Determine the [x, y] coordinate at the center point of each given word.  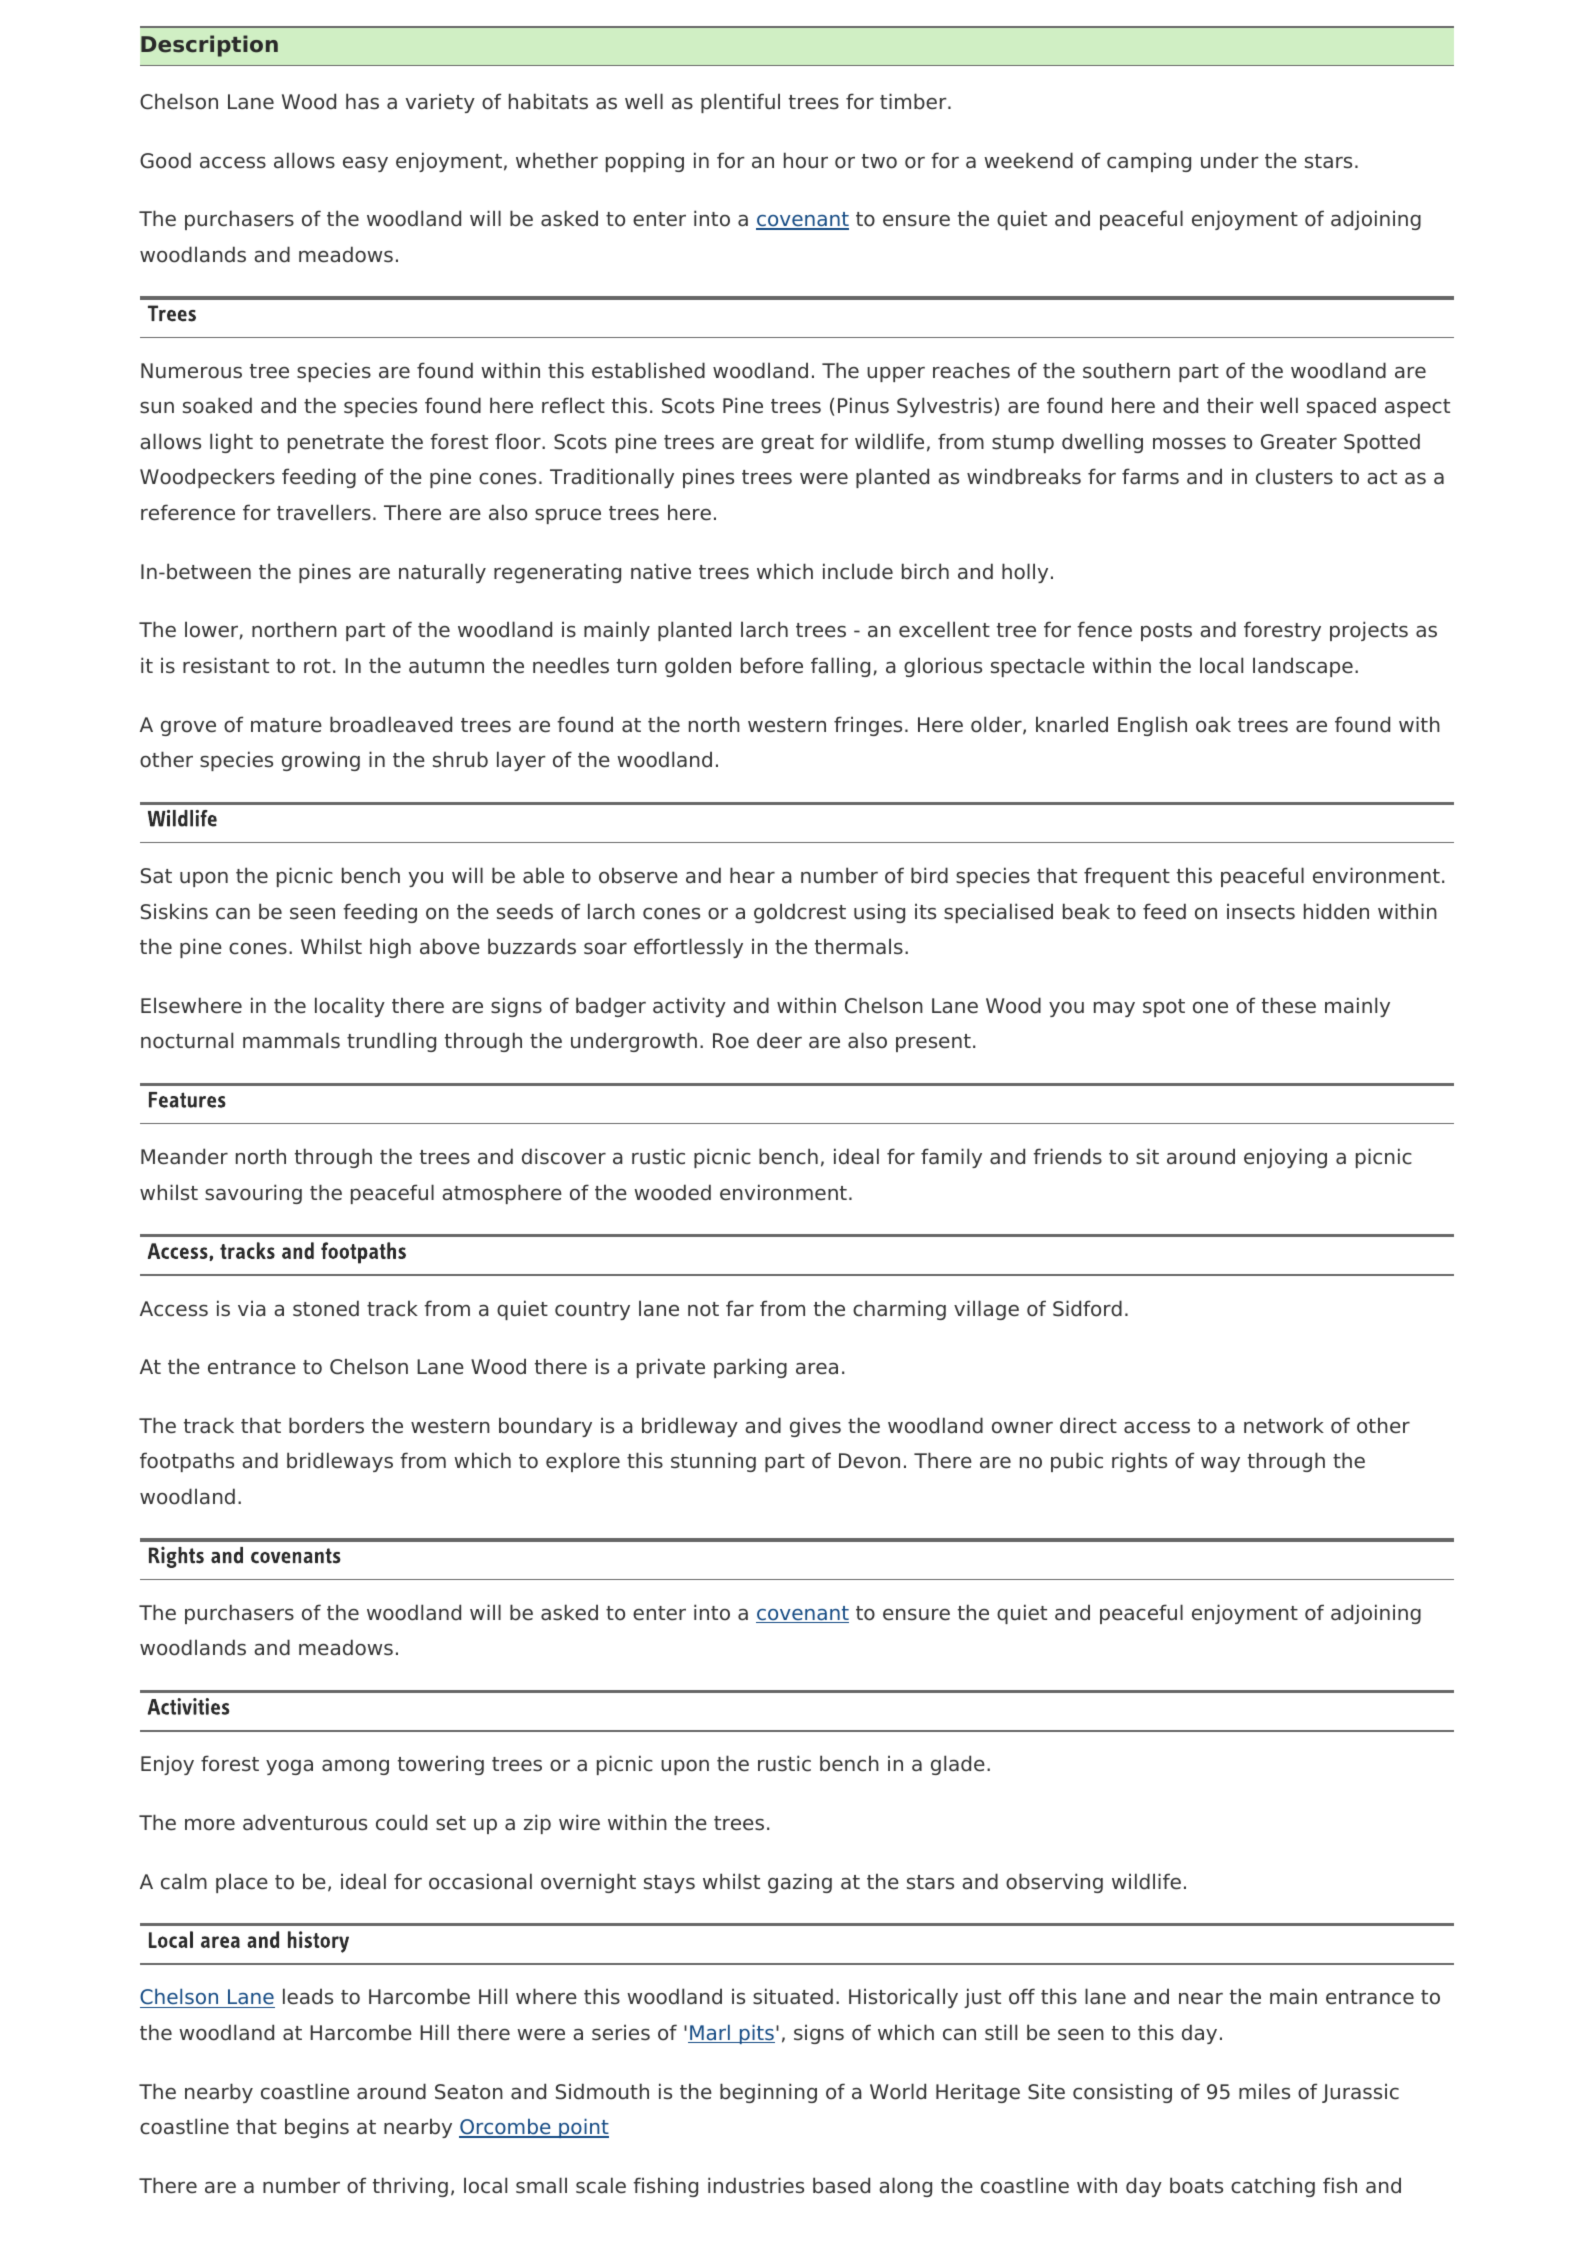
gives [815, 1427]
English [1152, 726]
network [1284, 1425]
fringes [868, 726]
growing [321, 761]
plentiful [740, 103]
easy [365, 164]
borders [326, 1425]
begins [317, 2128]
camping [1149, 162]
